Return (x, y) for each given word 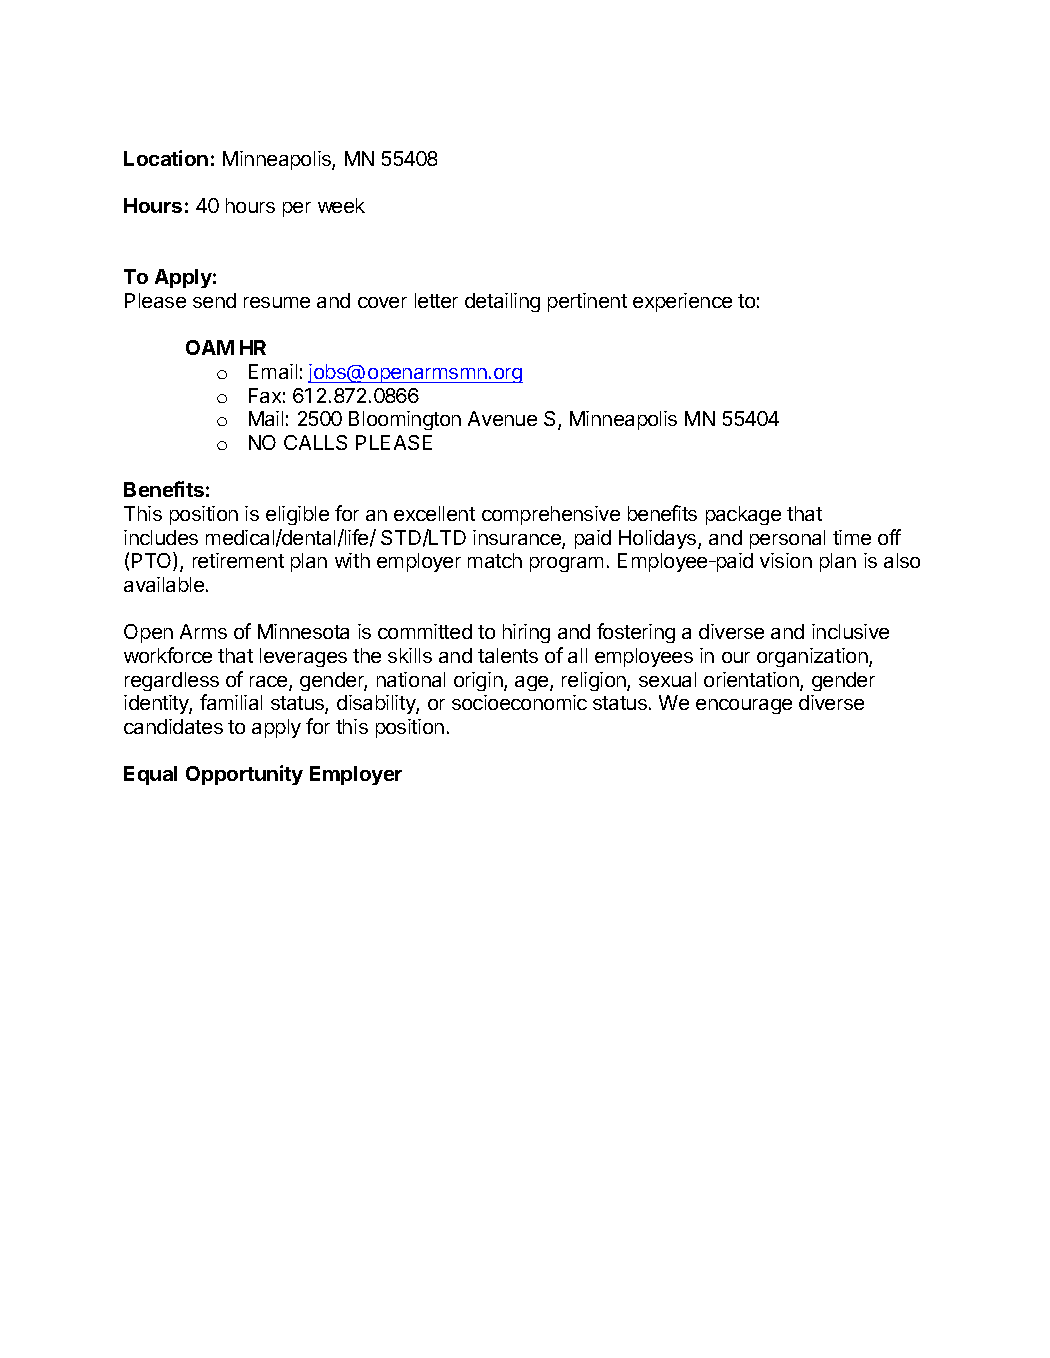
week (341, 205)
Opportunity (244, 775)
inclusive (850, 631)
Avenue (502, 418)
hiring (526, 633)
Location (166, 158)
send (214, 300)
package (743, 515)
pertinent (587, 302)
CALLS (315, 442)
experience (682, 302)
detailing (502, 302)
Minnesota (303, 631)
